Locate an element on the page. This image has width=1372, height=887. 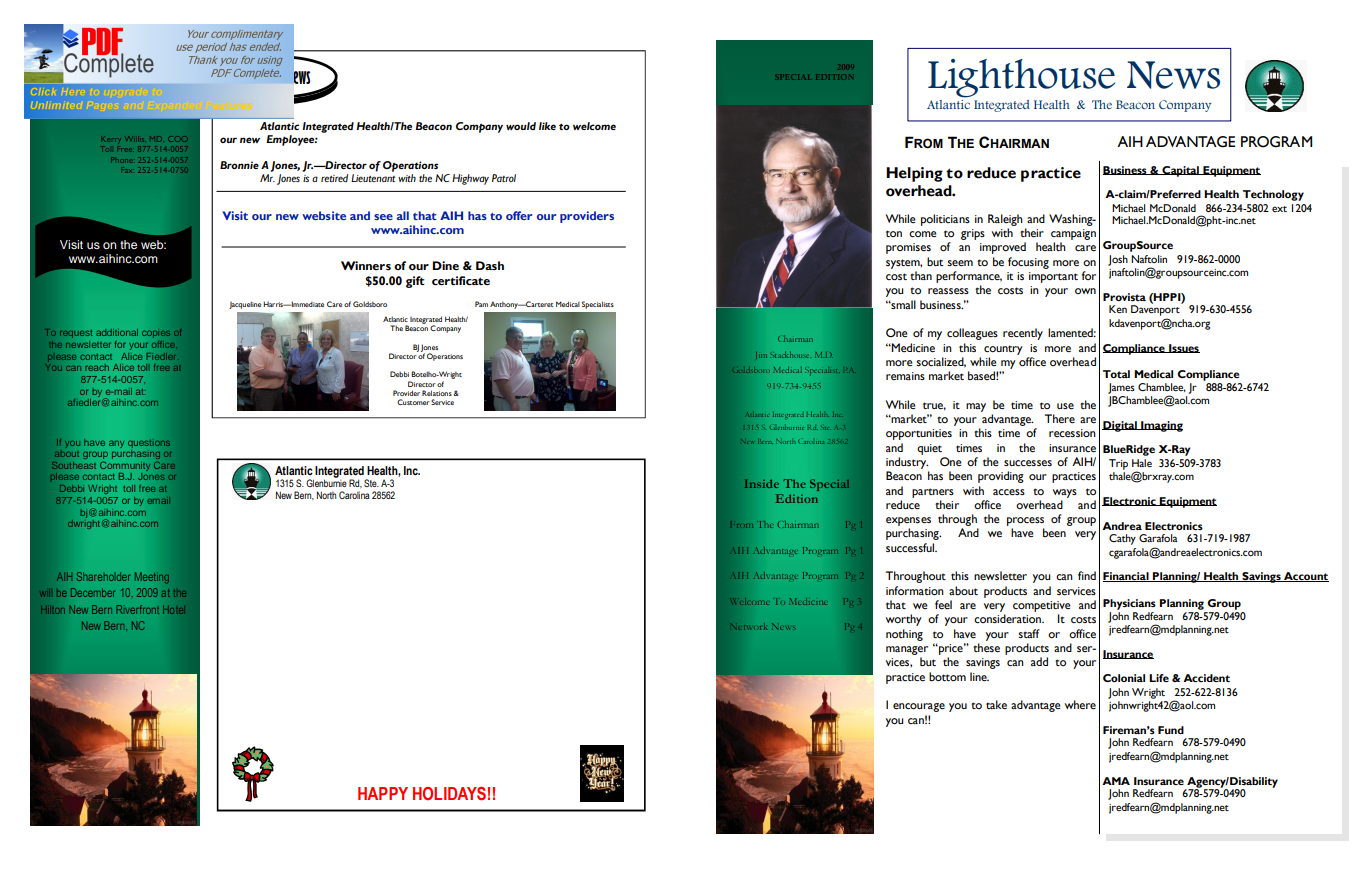
Financial is located at coordinates (1127, 577).
